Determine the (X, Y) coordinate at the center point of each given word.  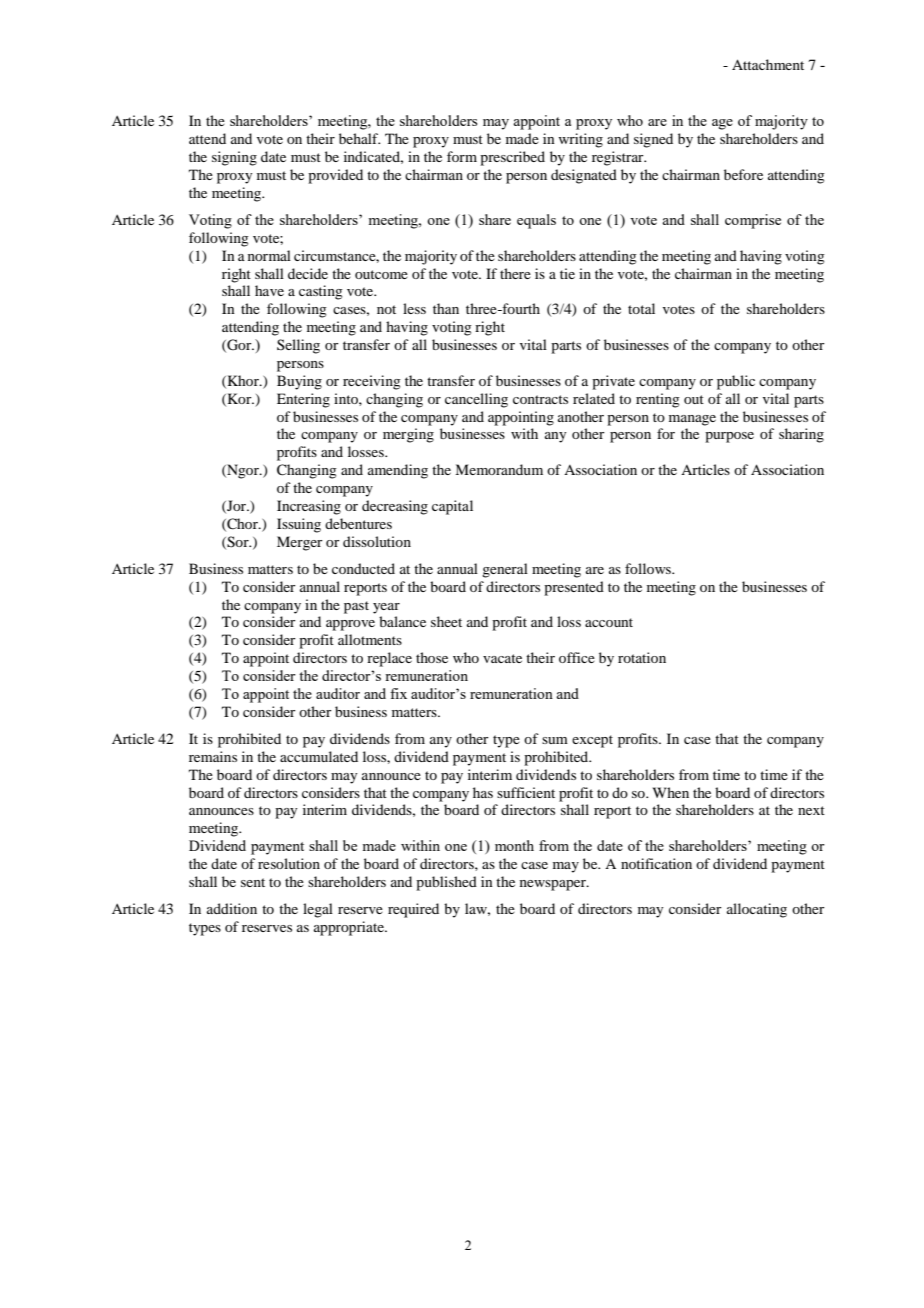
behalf (359, 138)
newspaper (554, 885)
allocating (757, 910)
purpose (729, 437)
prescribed (512, 158)
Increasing (309, 507)
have (269, 290)
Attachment (768, 64)
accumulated (319, 756)
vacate (502, 658)
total (641, 308)
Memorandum (499, 469)
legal (318, 910)
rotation (642, 657)
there (515, 273)
